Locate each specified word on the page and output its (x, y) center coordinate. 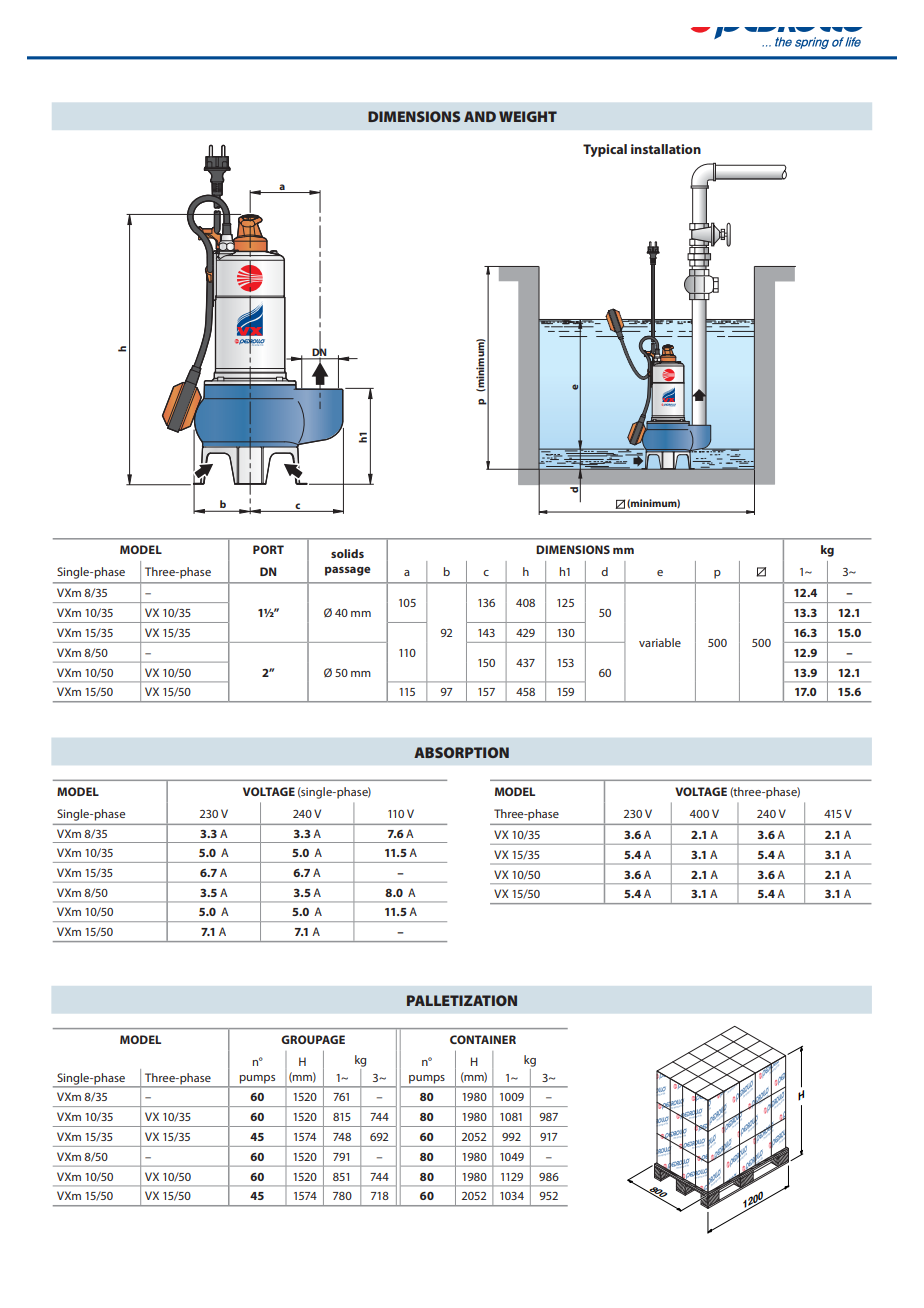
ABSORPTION (461, 752)
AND (480, 116)
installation (666, 149)
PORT (268, 549)
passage (348, 571)
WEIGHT (528, 116)
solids (347, 553)
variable (660, 642)
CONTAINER (483, 1039)
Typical (605, 150)
